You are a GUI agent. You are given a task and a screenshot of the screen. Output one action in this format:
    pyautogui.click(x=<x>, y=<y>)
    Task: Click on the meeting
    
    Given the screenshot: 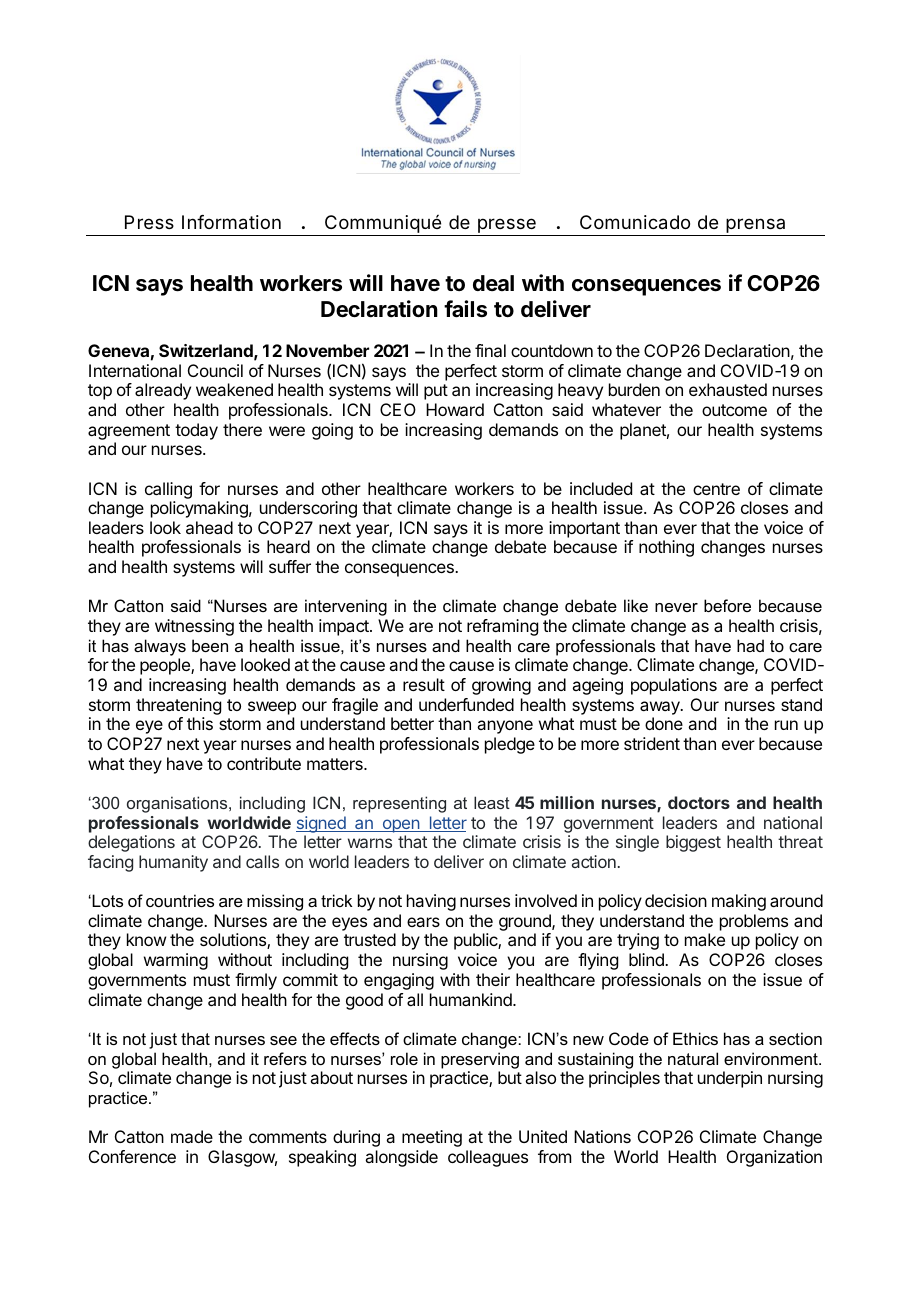 What is the action you would take?
    pyautogui.click(x=432, y=1138)
